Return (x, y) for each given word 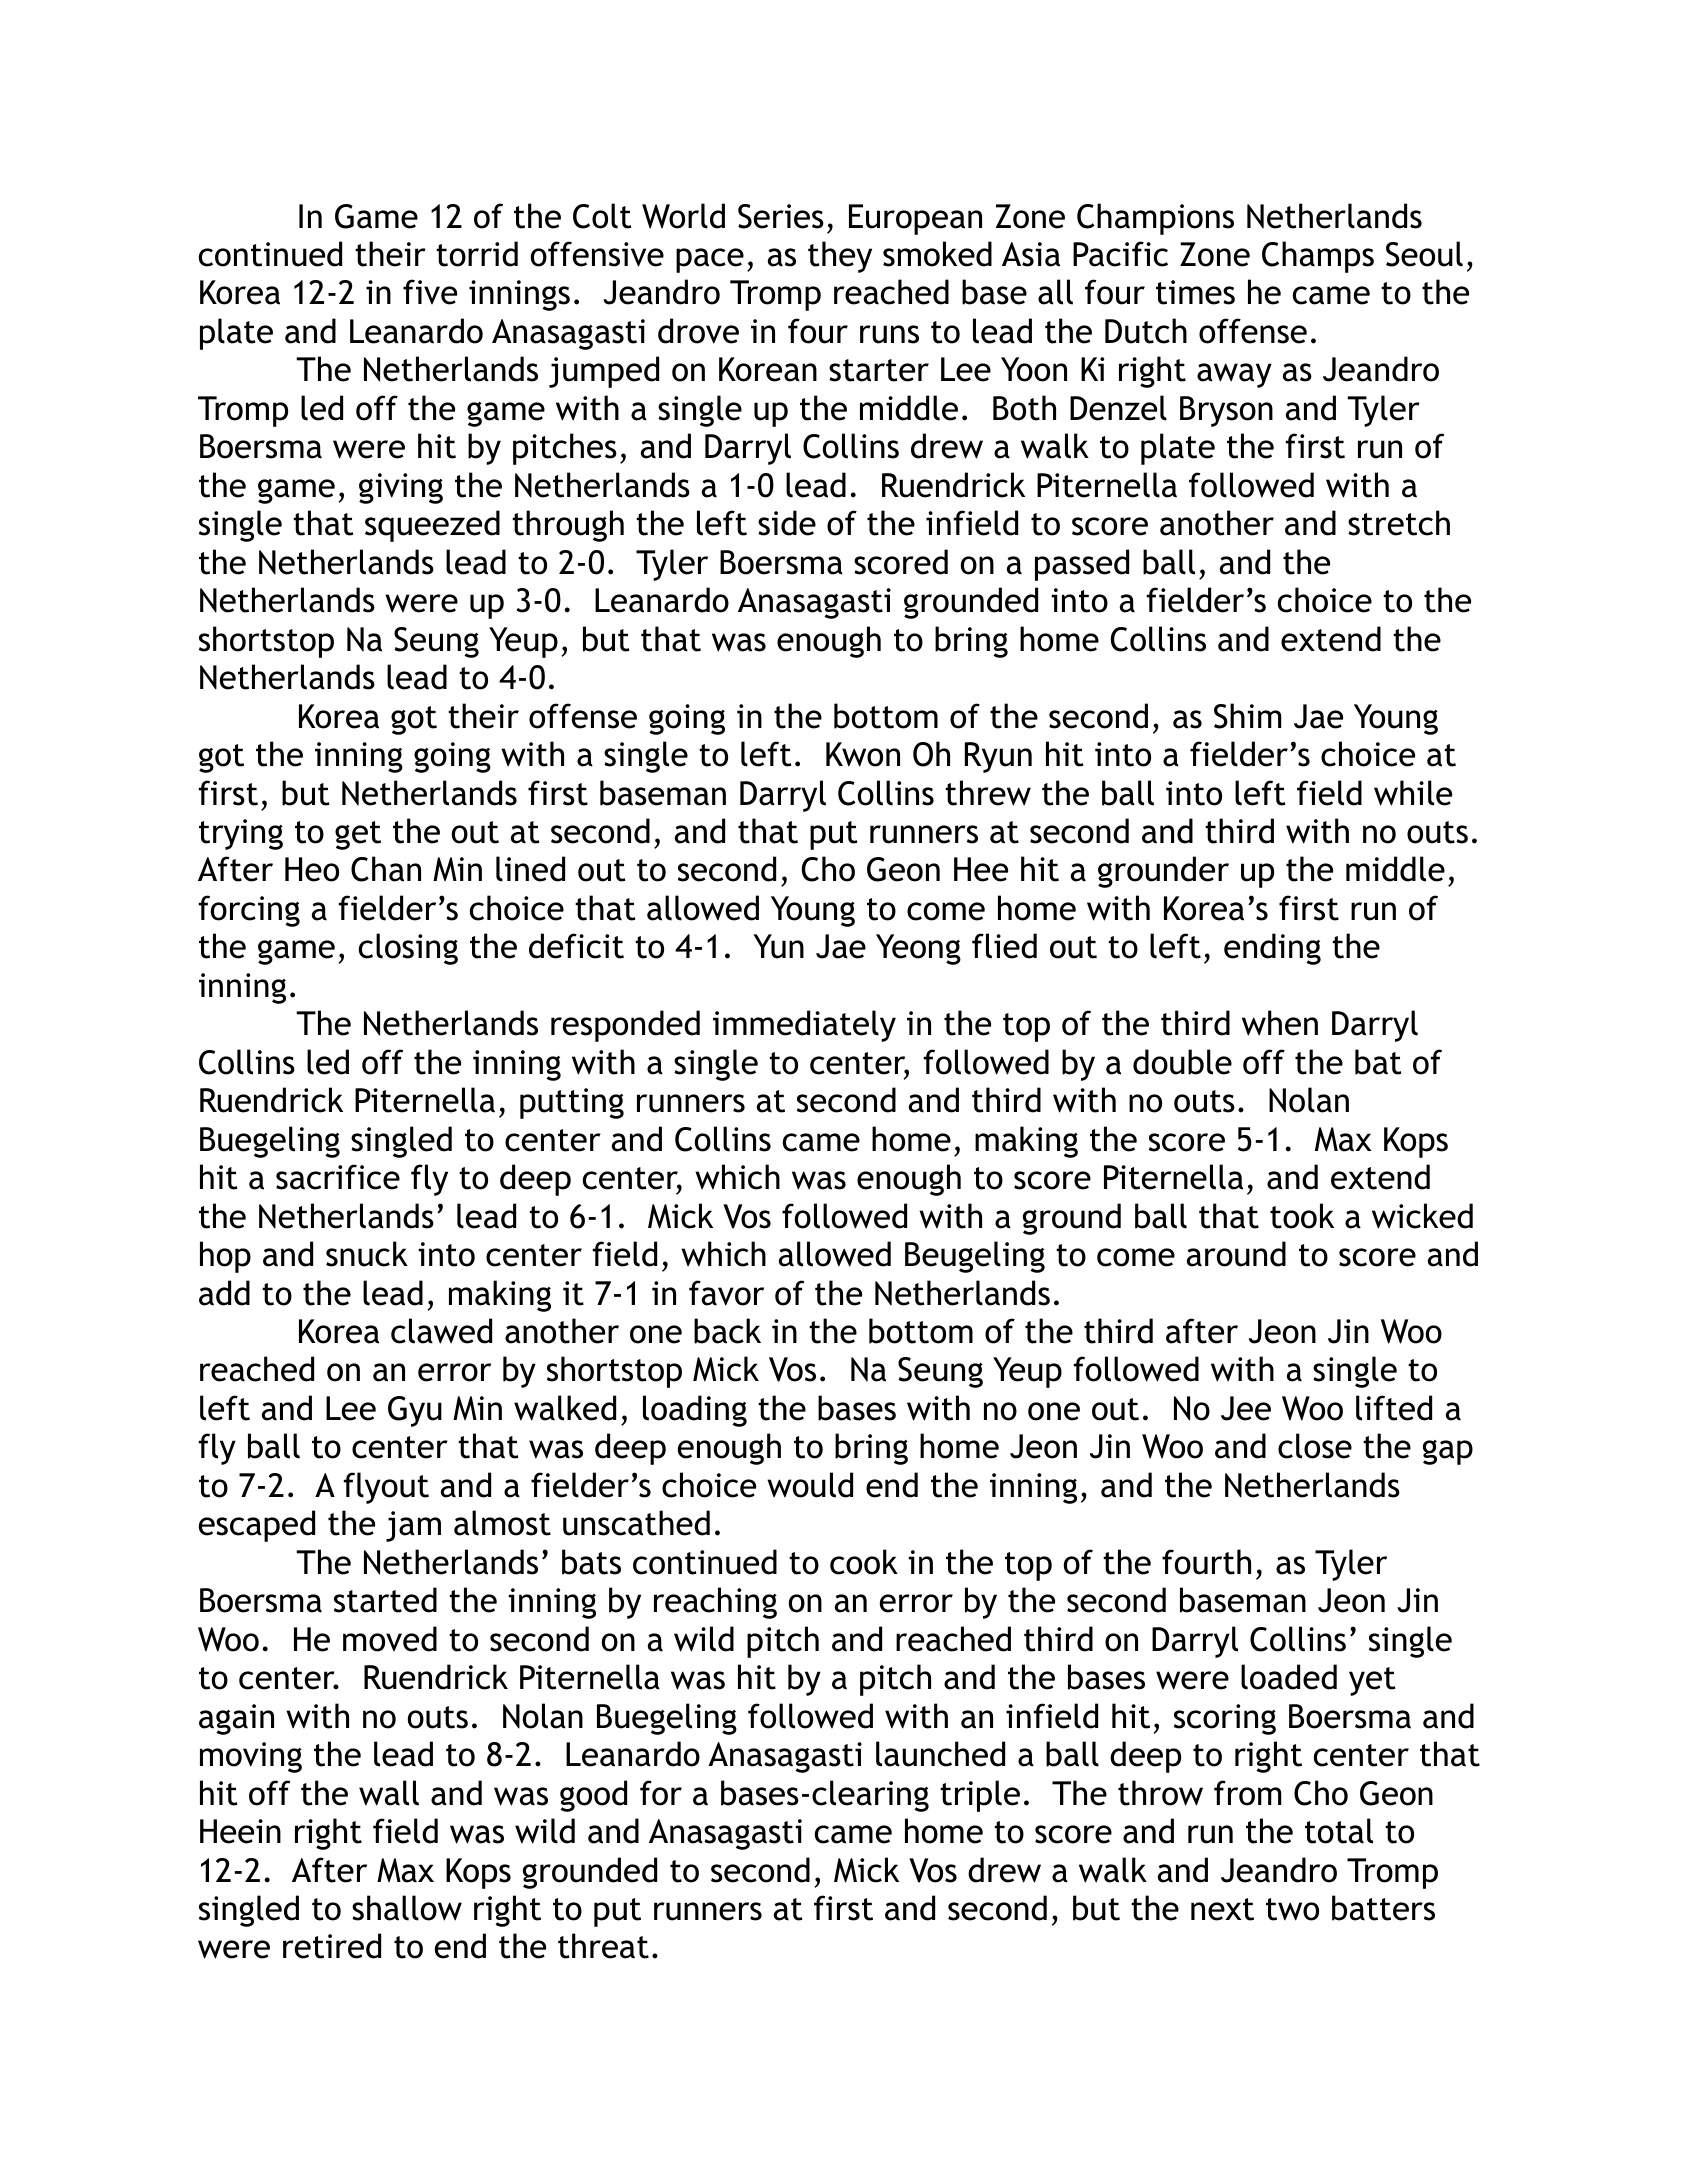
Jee (1246, 1408)
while (1413, 793)
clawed (441, 1331)
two (1292, 1909)
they (840, 257)
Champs (1318, 257)
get (358, 835)
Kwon (863, 754)
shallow (407, 1908)
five (430, 292)
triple (980, 1796)
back (727, 1331)
